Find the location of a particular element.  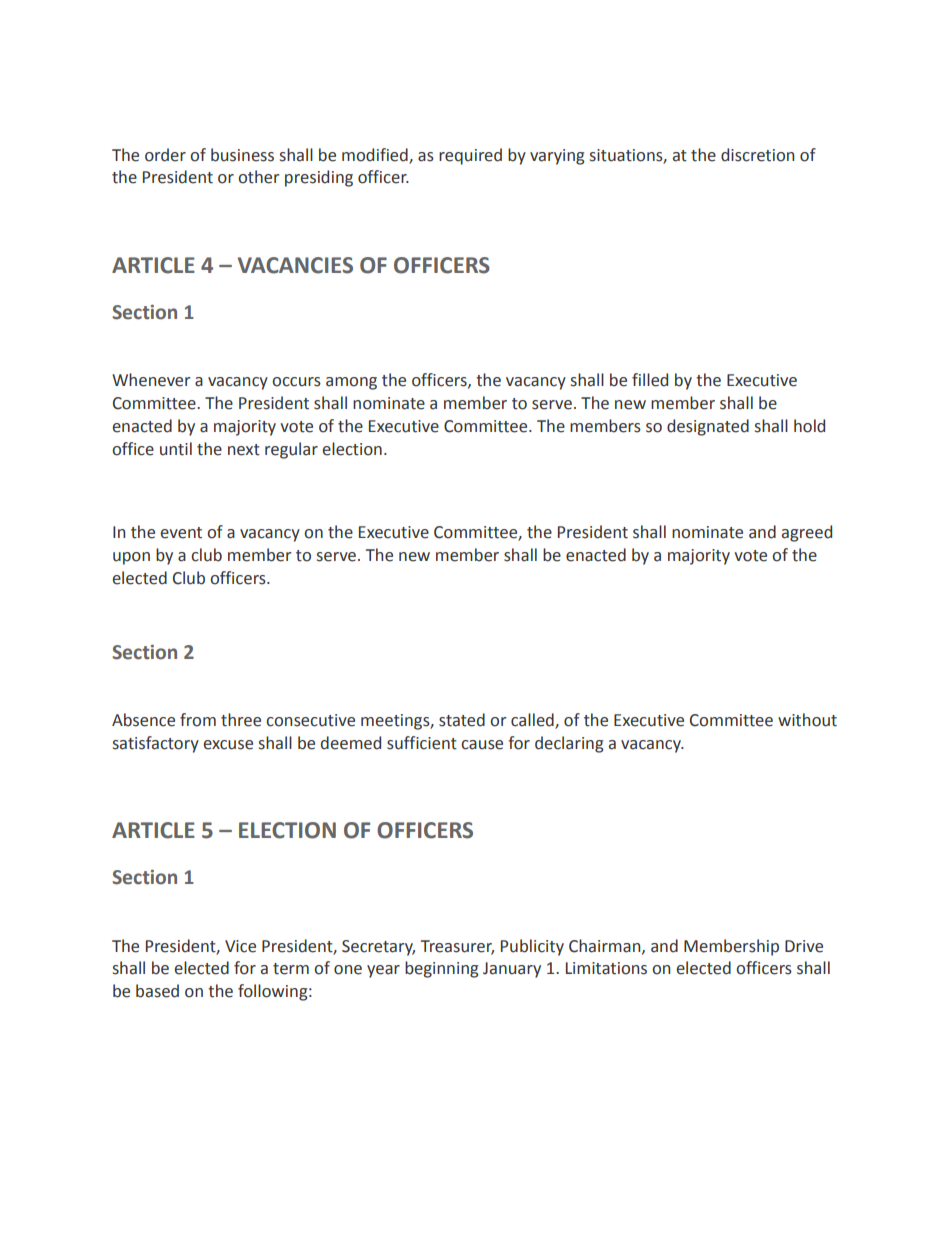

discretion is located at coordinates (757, 155).
